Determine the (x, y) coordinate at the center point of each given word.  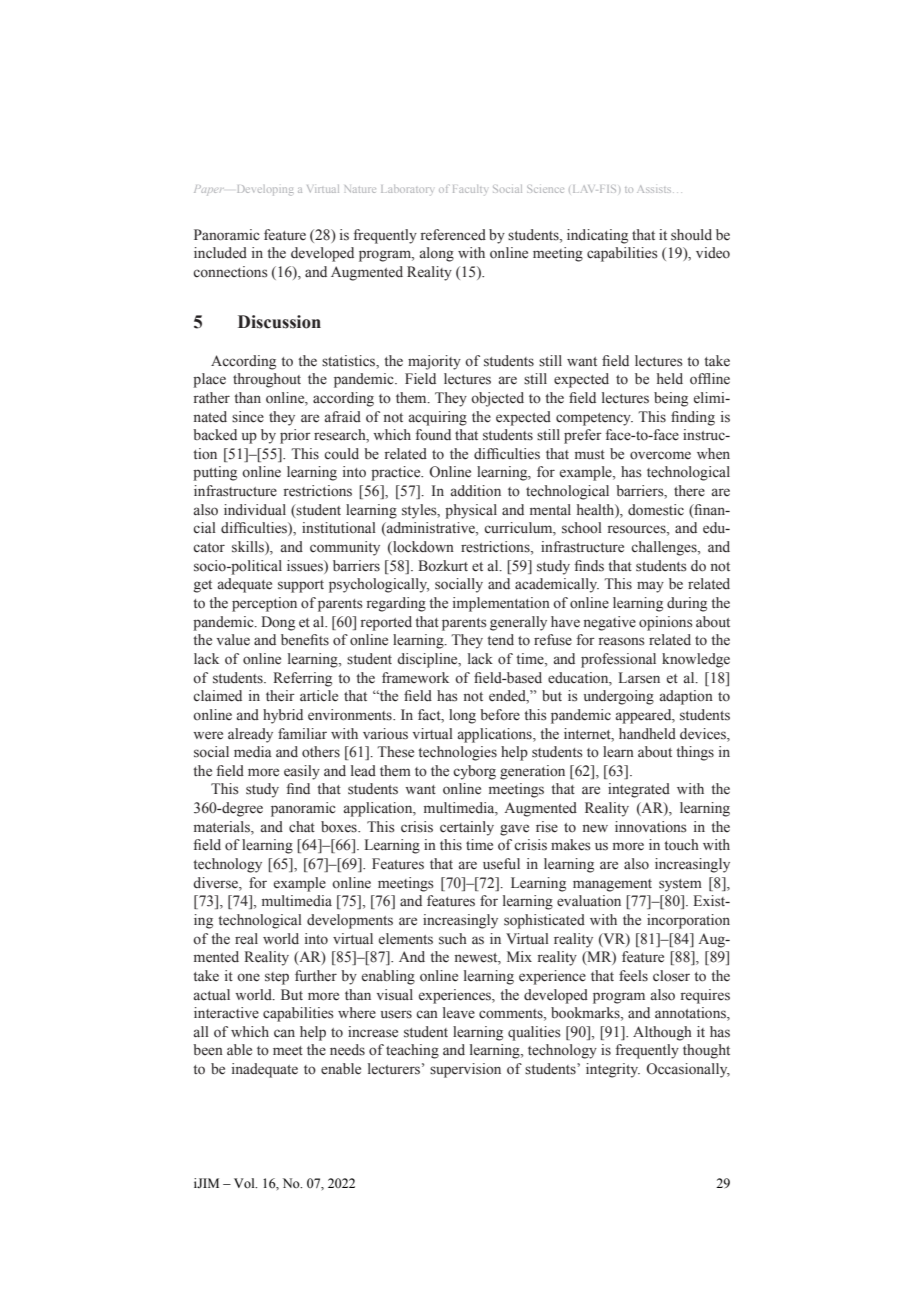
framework (415, 678)
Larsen (639, 678)
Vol (245, 1183)
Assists (654, 189)
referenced (453, 235)
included (220, 252)
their (280, 696)
